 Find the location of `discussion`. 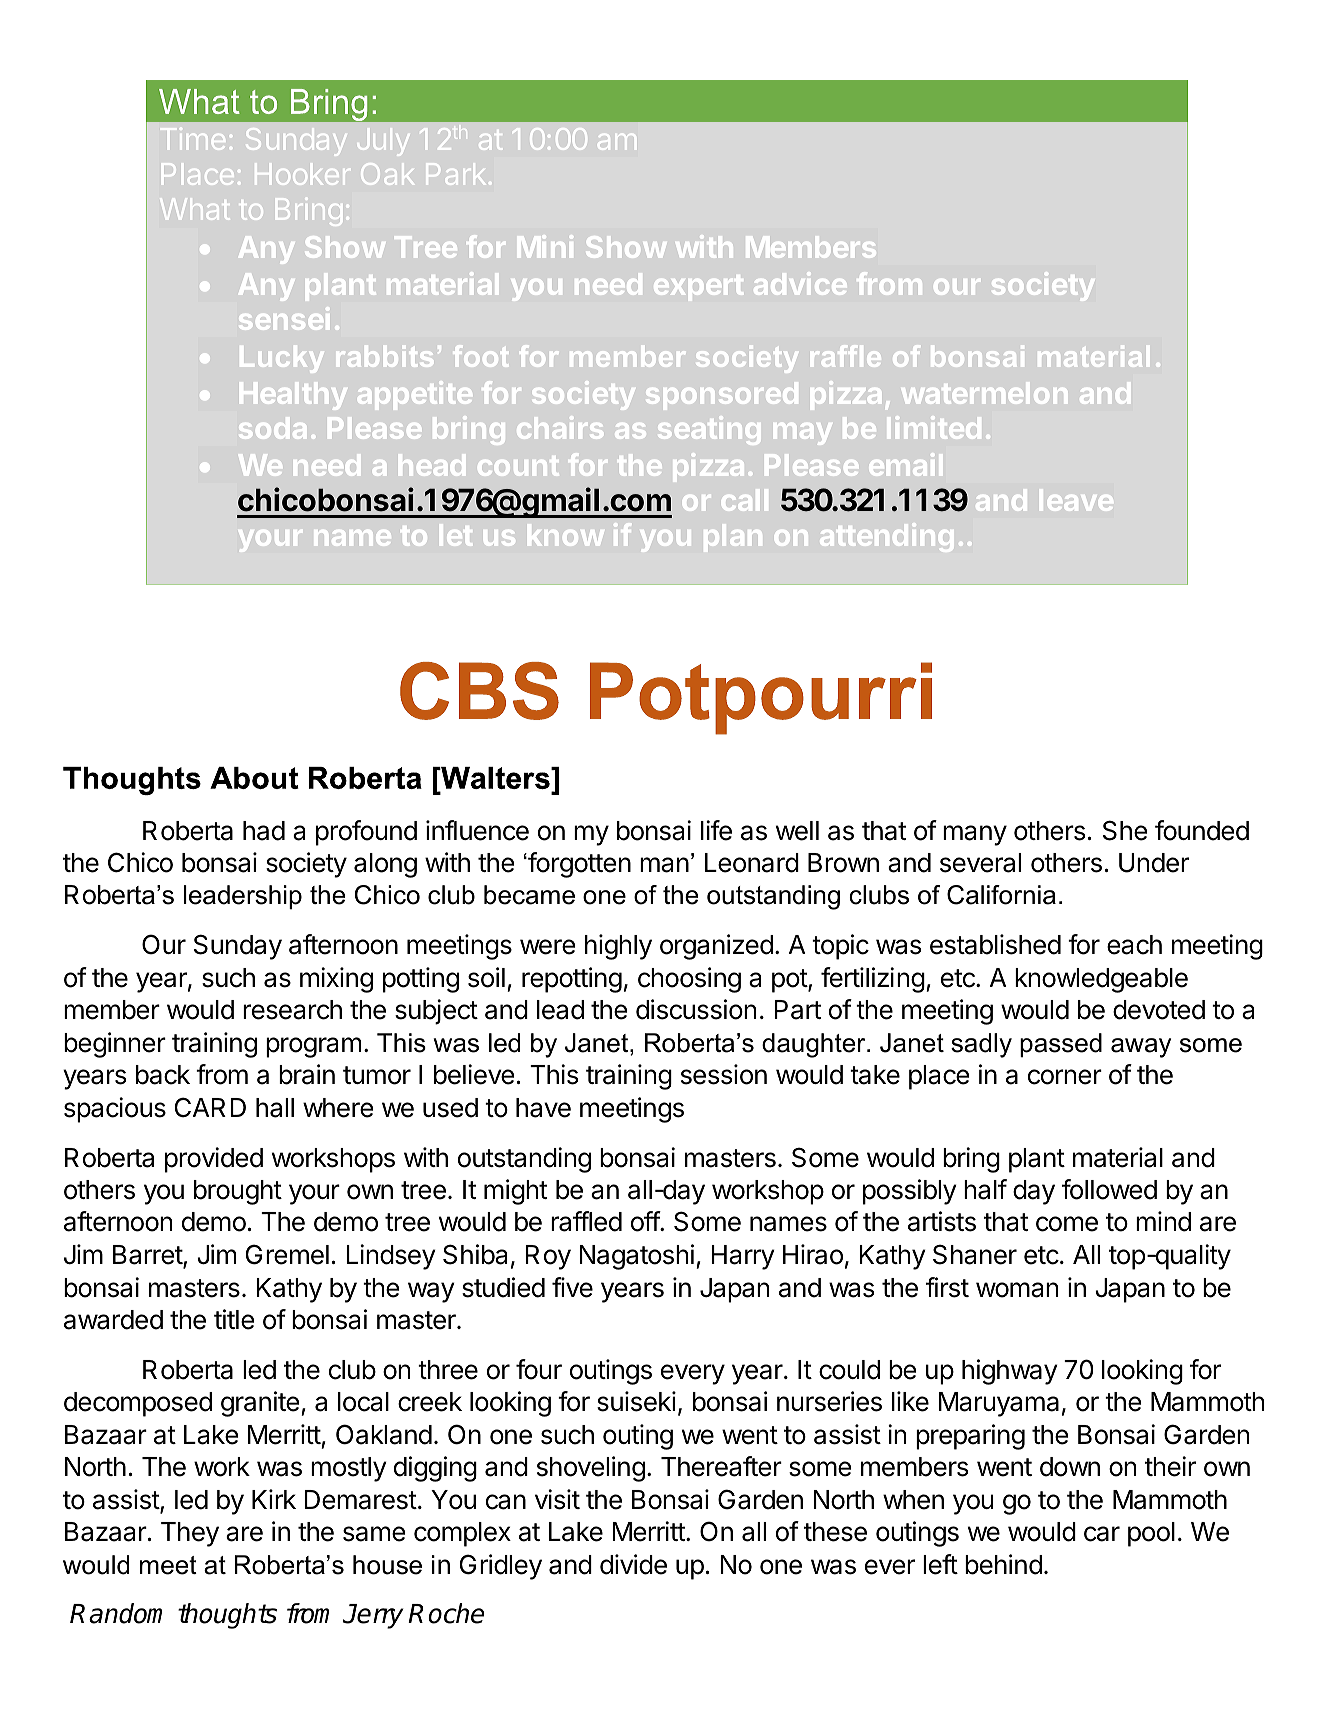

discussion is located at coordinates (696, 1009).
